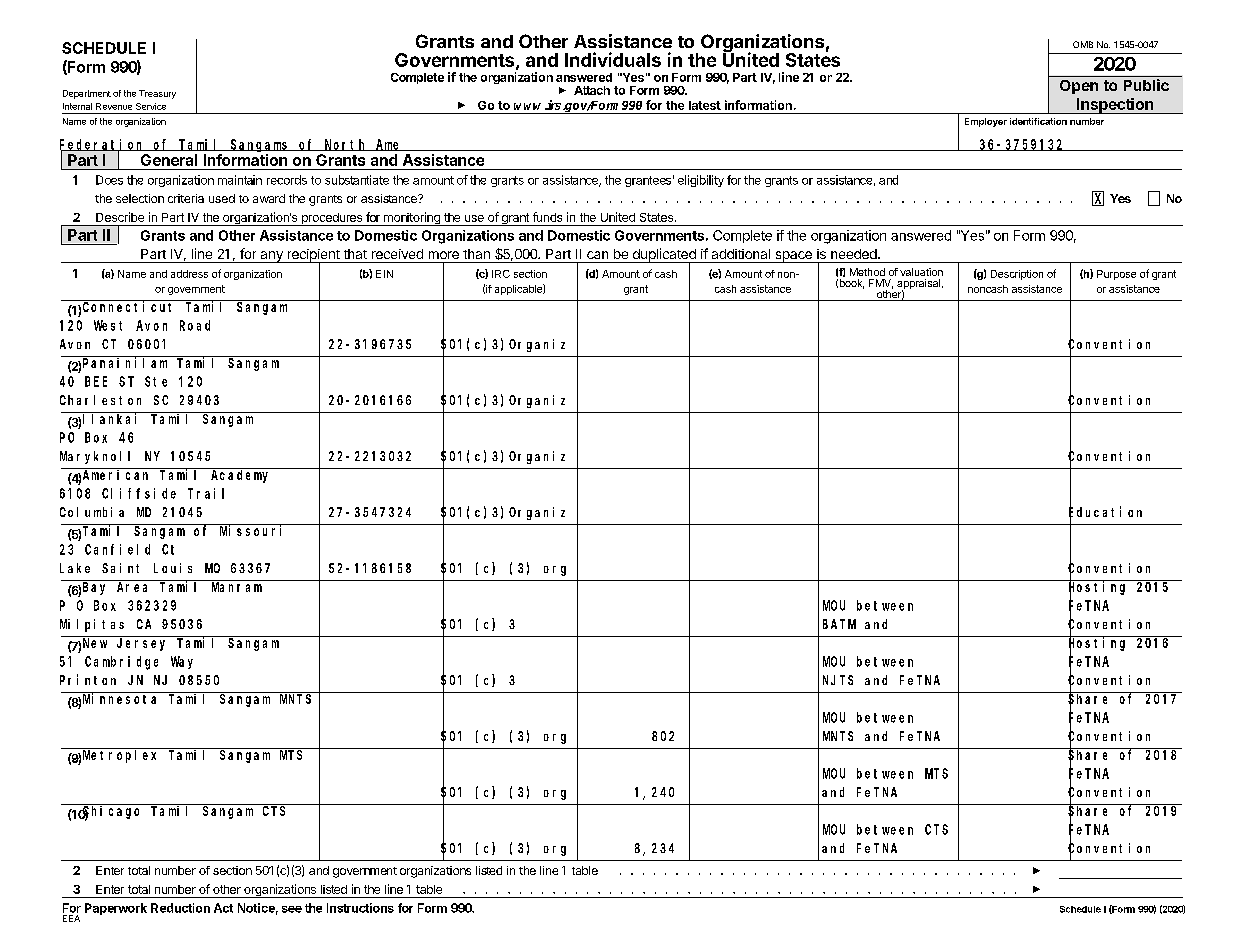 The image size is (1233, 952). I want to click on IRC, so click(501, 274).
